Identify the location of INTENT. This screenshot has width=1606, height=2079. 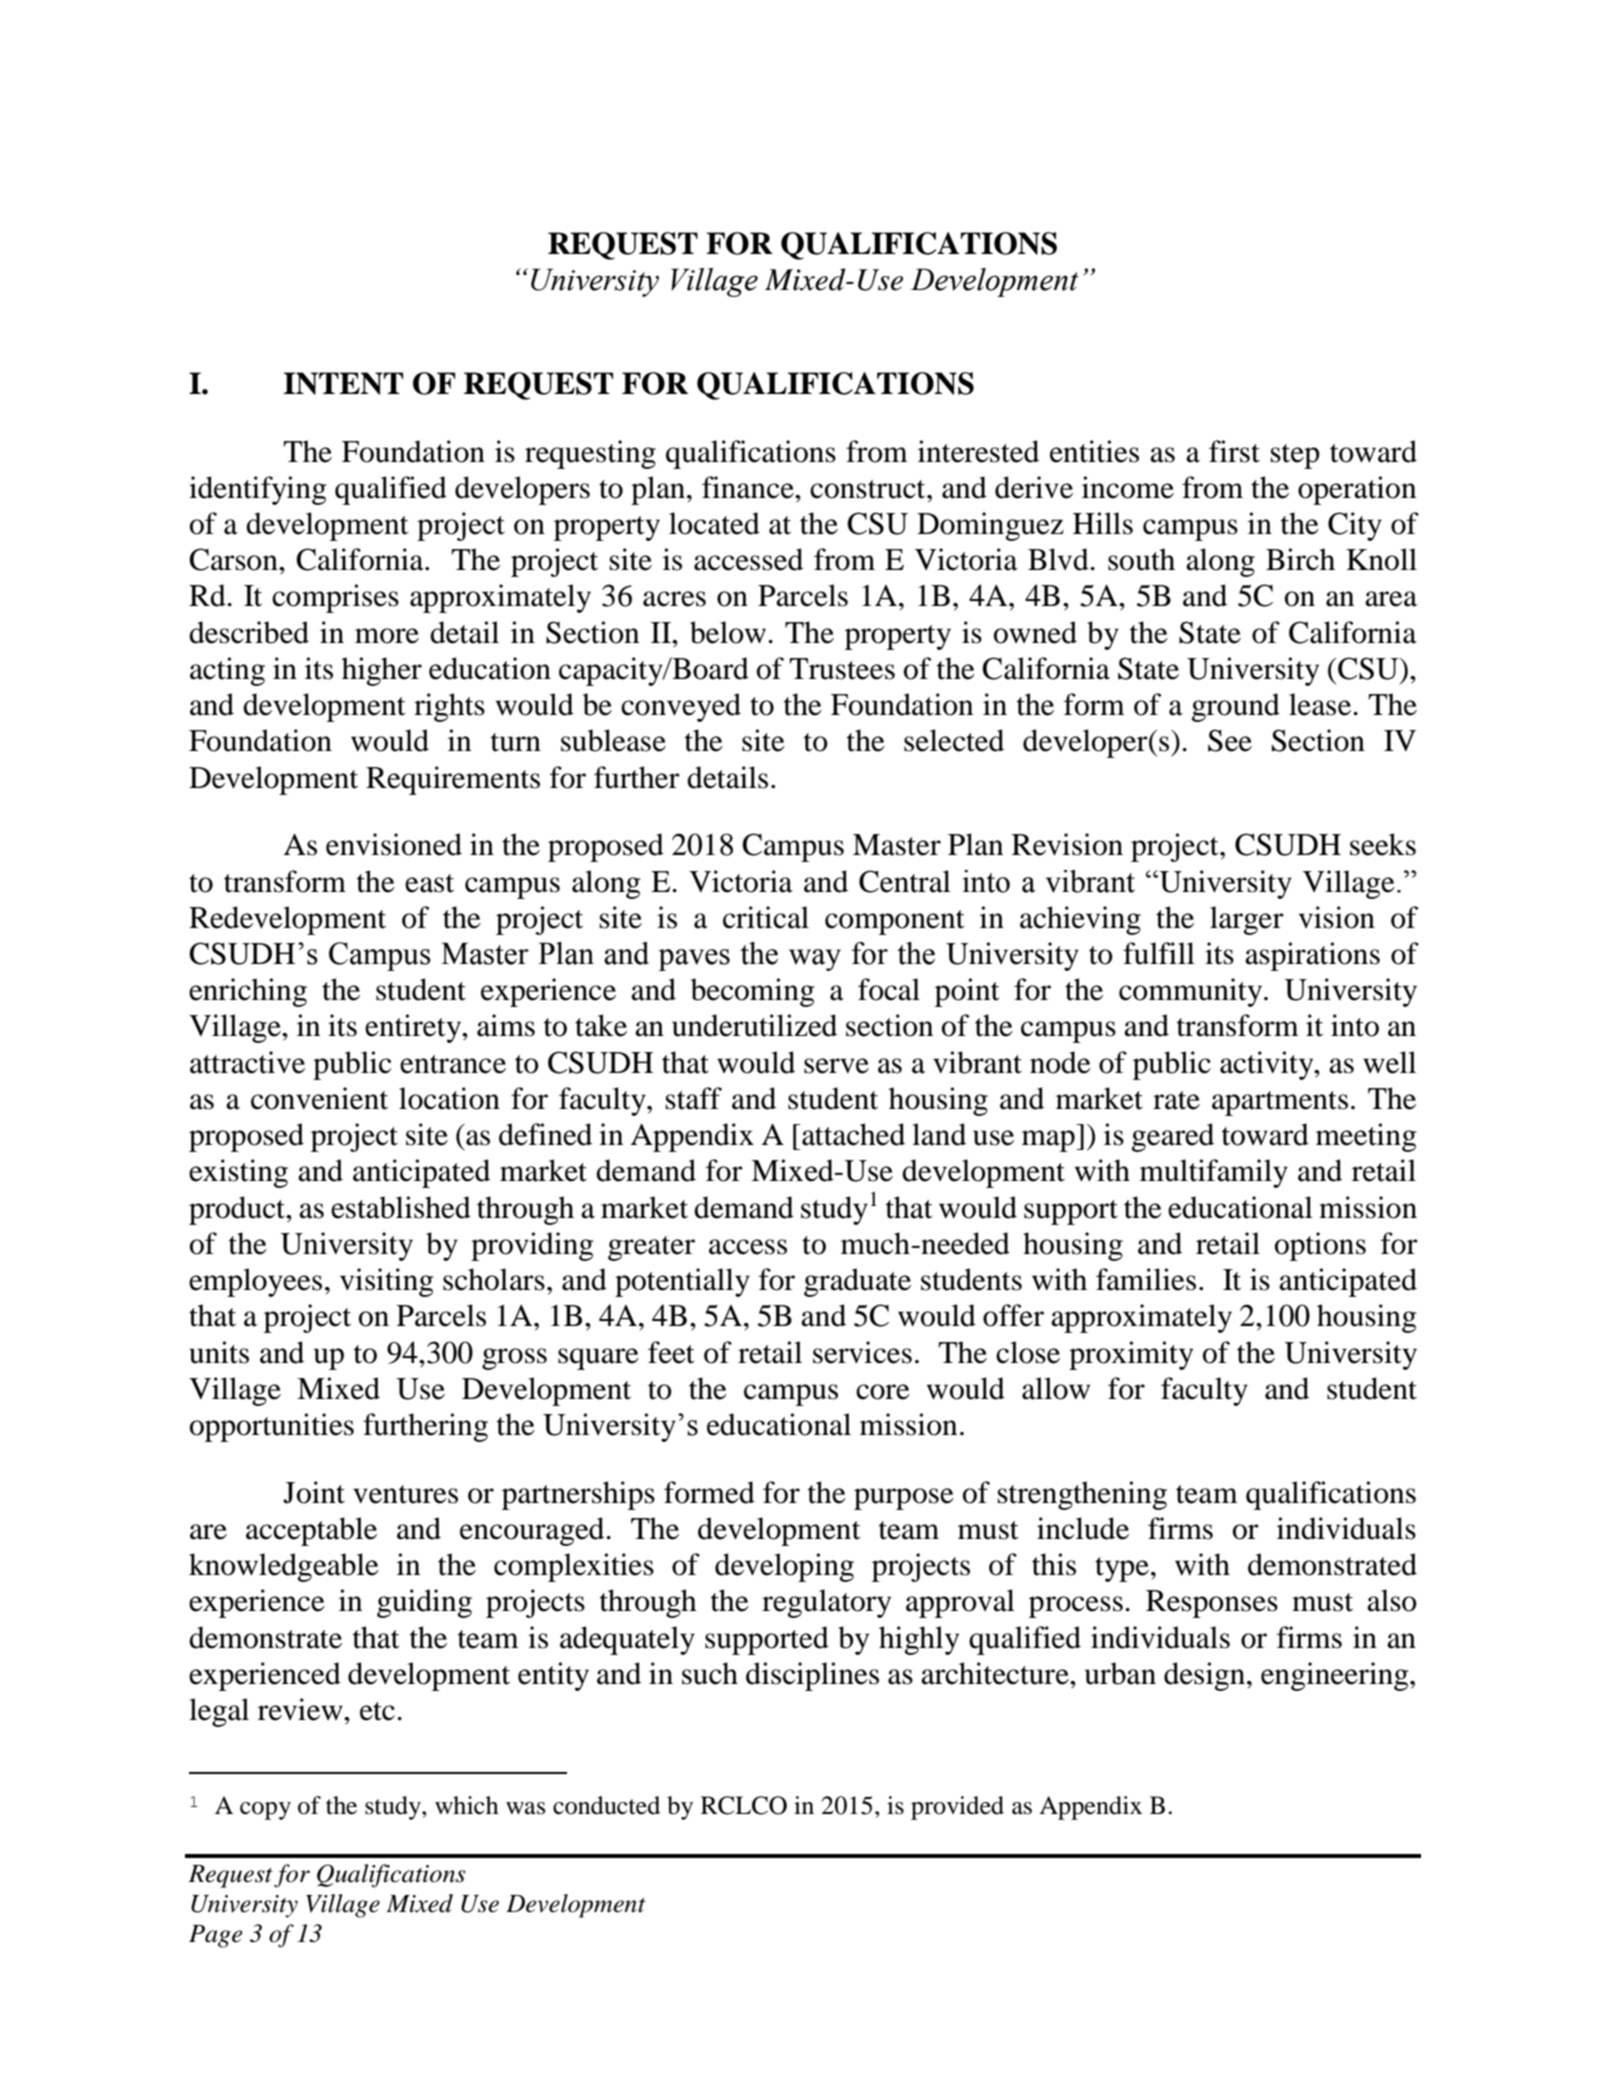
(343, 383).
